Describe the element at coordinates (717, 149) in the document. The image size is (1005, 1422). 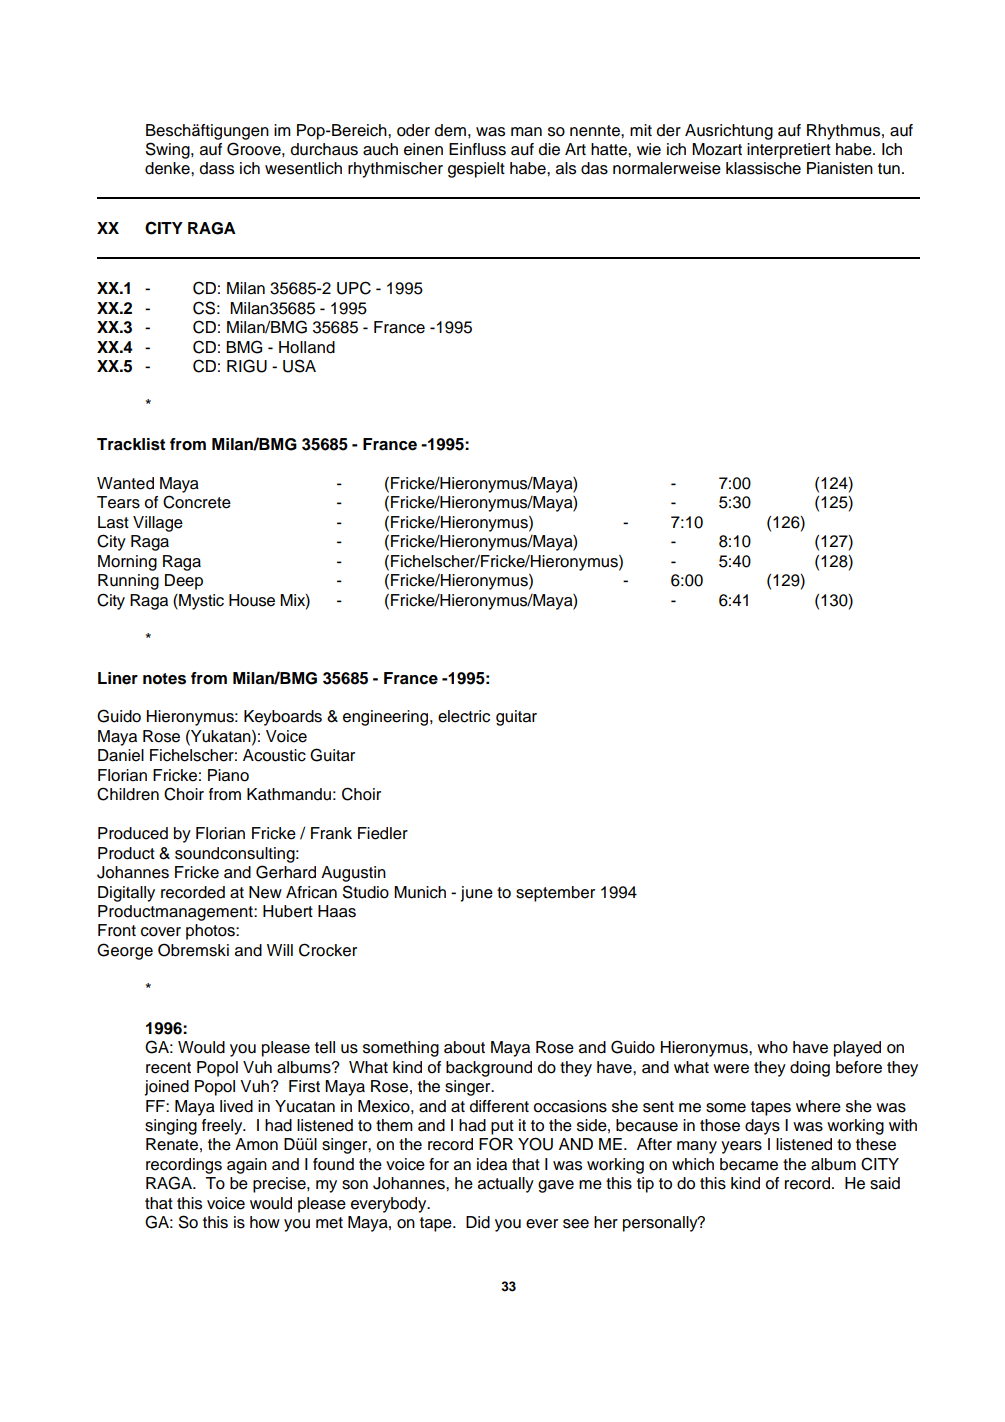
I see `Mozart` at that location.
